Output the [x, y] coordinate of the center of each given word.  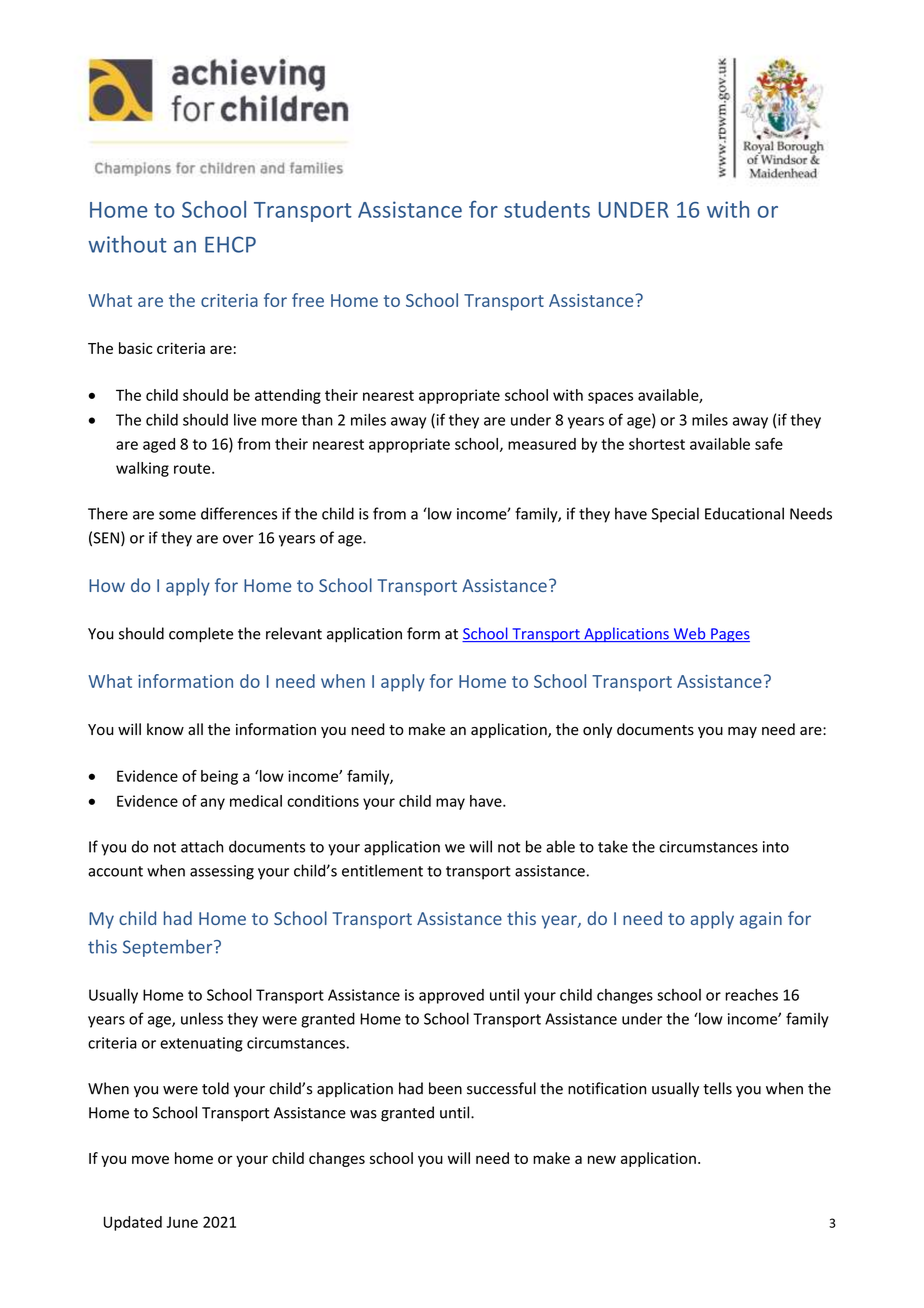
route [193, 468]
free [308, 300]
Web [689, 634]
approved [451, 996]
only [597, 730]
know [165, 729]
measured [542, 444]
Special [675, 515]
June [182, 1222]
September [169, 948]
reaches [751, 995]
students [547, 209]
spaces [610, 398]
